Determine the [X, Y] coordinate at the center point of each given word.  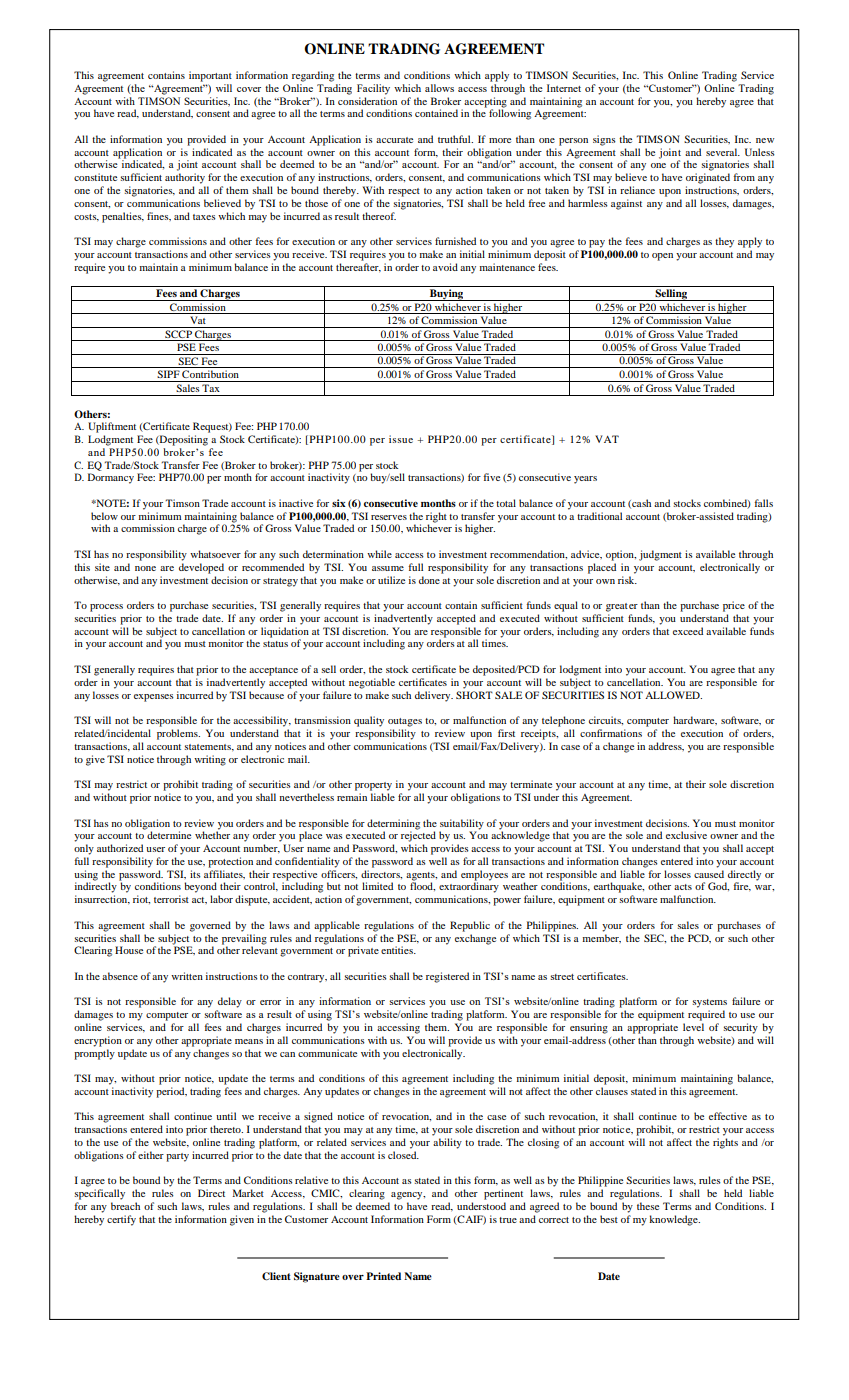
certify [121, 1220]
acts [683, 887]
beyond [200, 887]
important [210, 76]
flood [422, 885]
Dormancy [111, 478]
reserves [389, 517]
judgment [660, 555]
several [723, 152]
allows [439, 88]
